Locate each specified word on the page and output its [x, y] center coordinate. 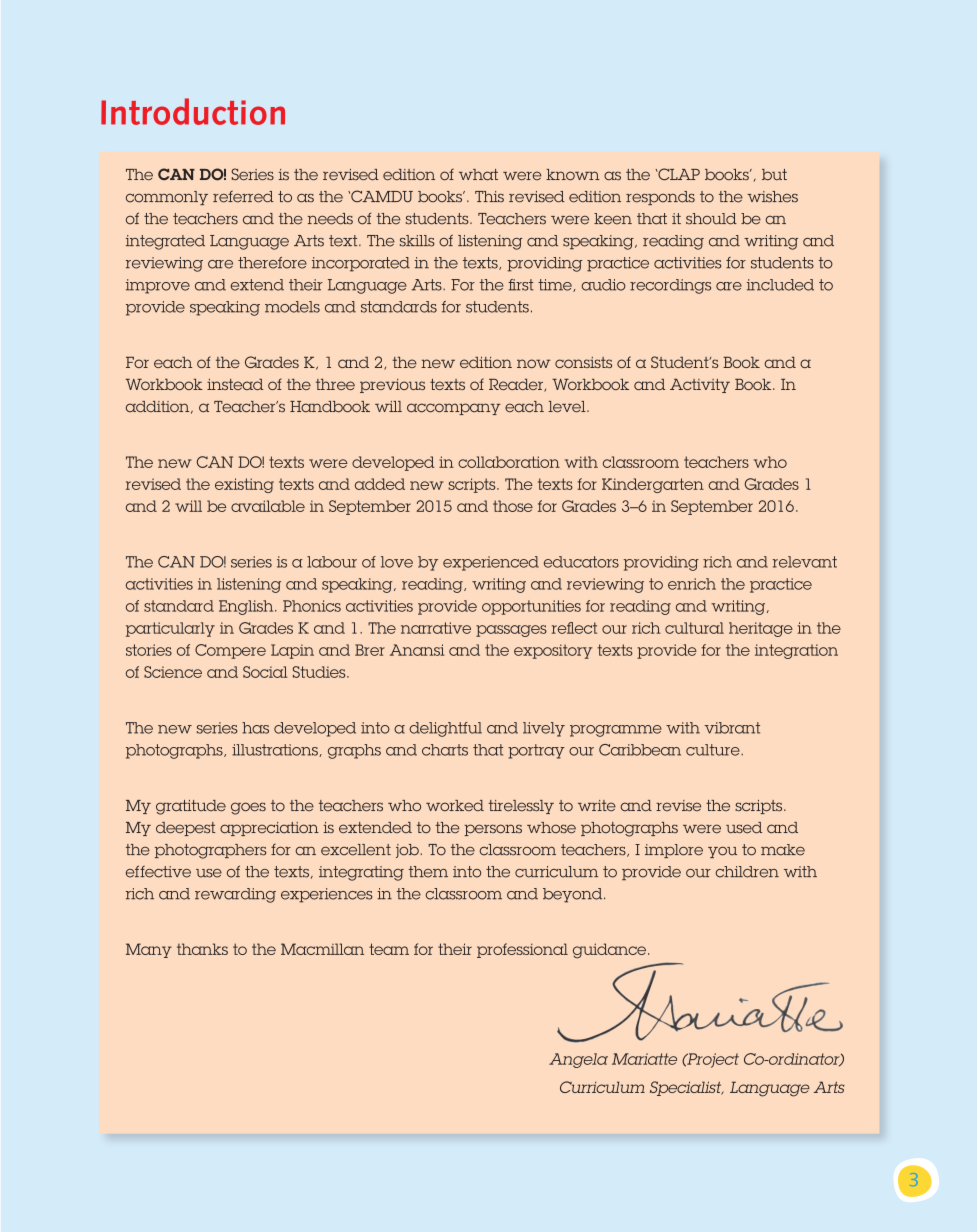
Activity [700, 386]
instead [235, 384]
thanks [202, 949]
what [478, 174]
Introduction [193, 111]
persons [493, 830]
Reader [517, 385]
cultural [694, 628]
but [774, 175]
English [247, 607]
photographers [210, 851]
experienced [491, 563]
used [744, 828]
